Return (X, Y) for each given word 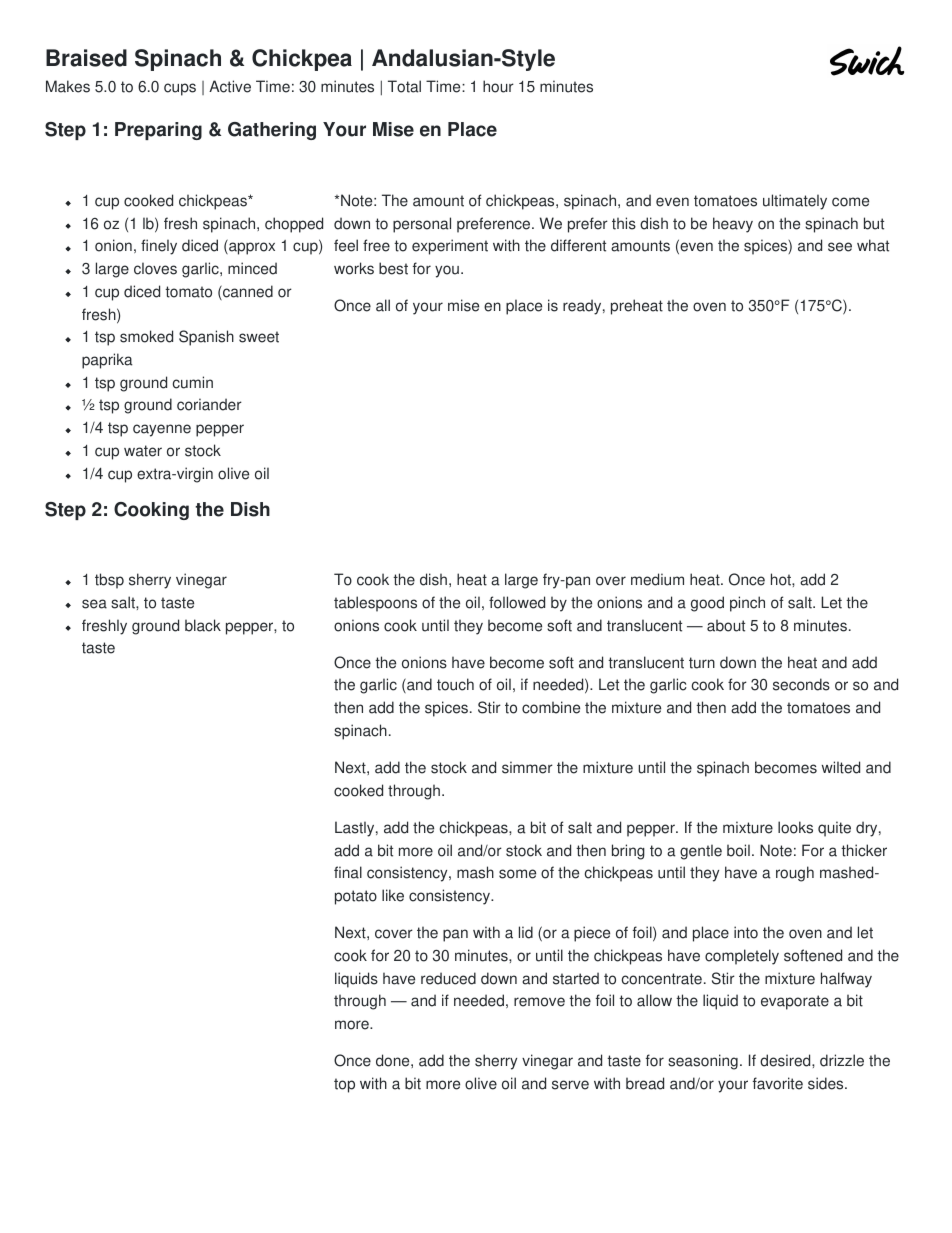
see (840, 247)
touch (455, 684)
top (344, 1085)
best (393, 268)
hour (498, 86)
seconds (801, 684)
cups (180, 89)
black (203, 625)
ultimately (795, 202)
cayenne (162, 430)
